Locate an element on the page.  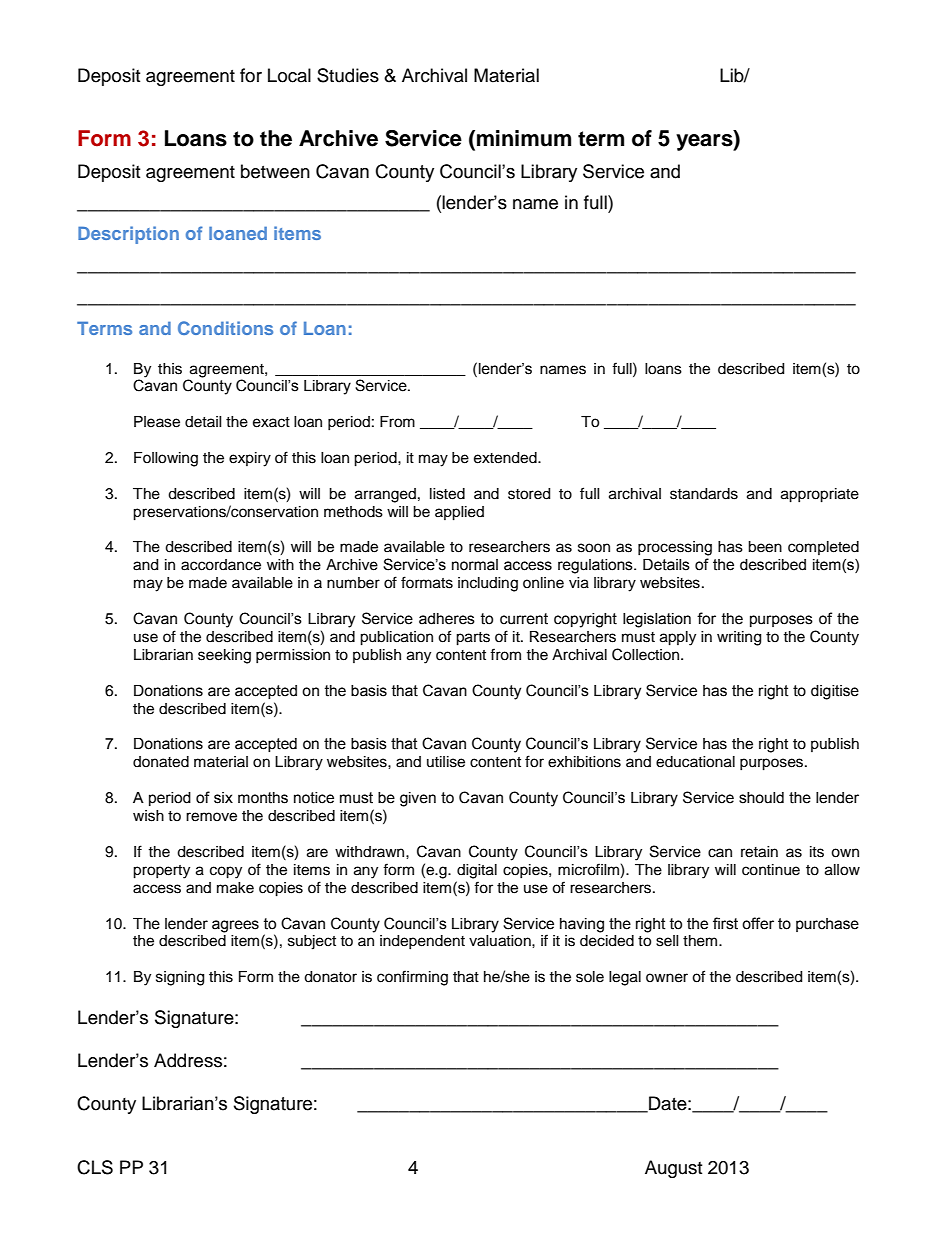
August is located at coordinates (673, 1169).
